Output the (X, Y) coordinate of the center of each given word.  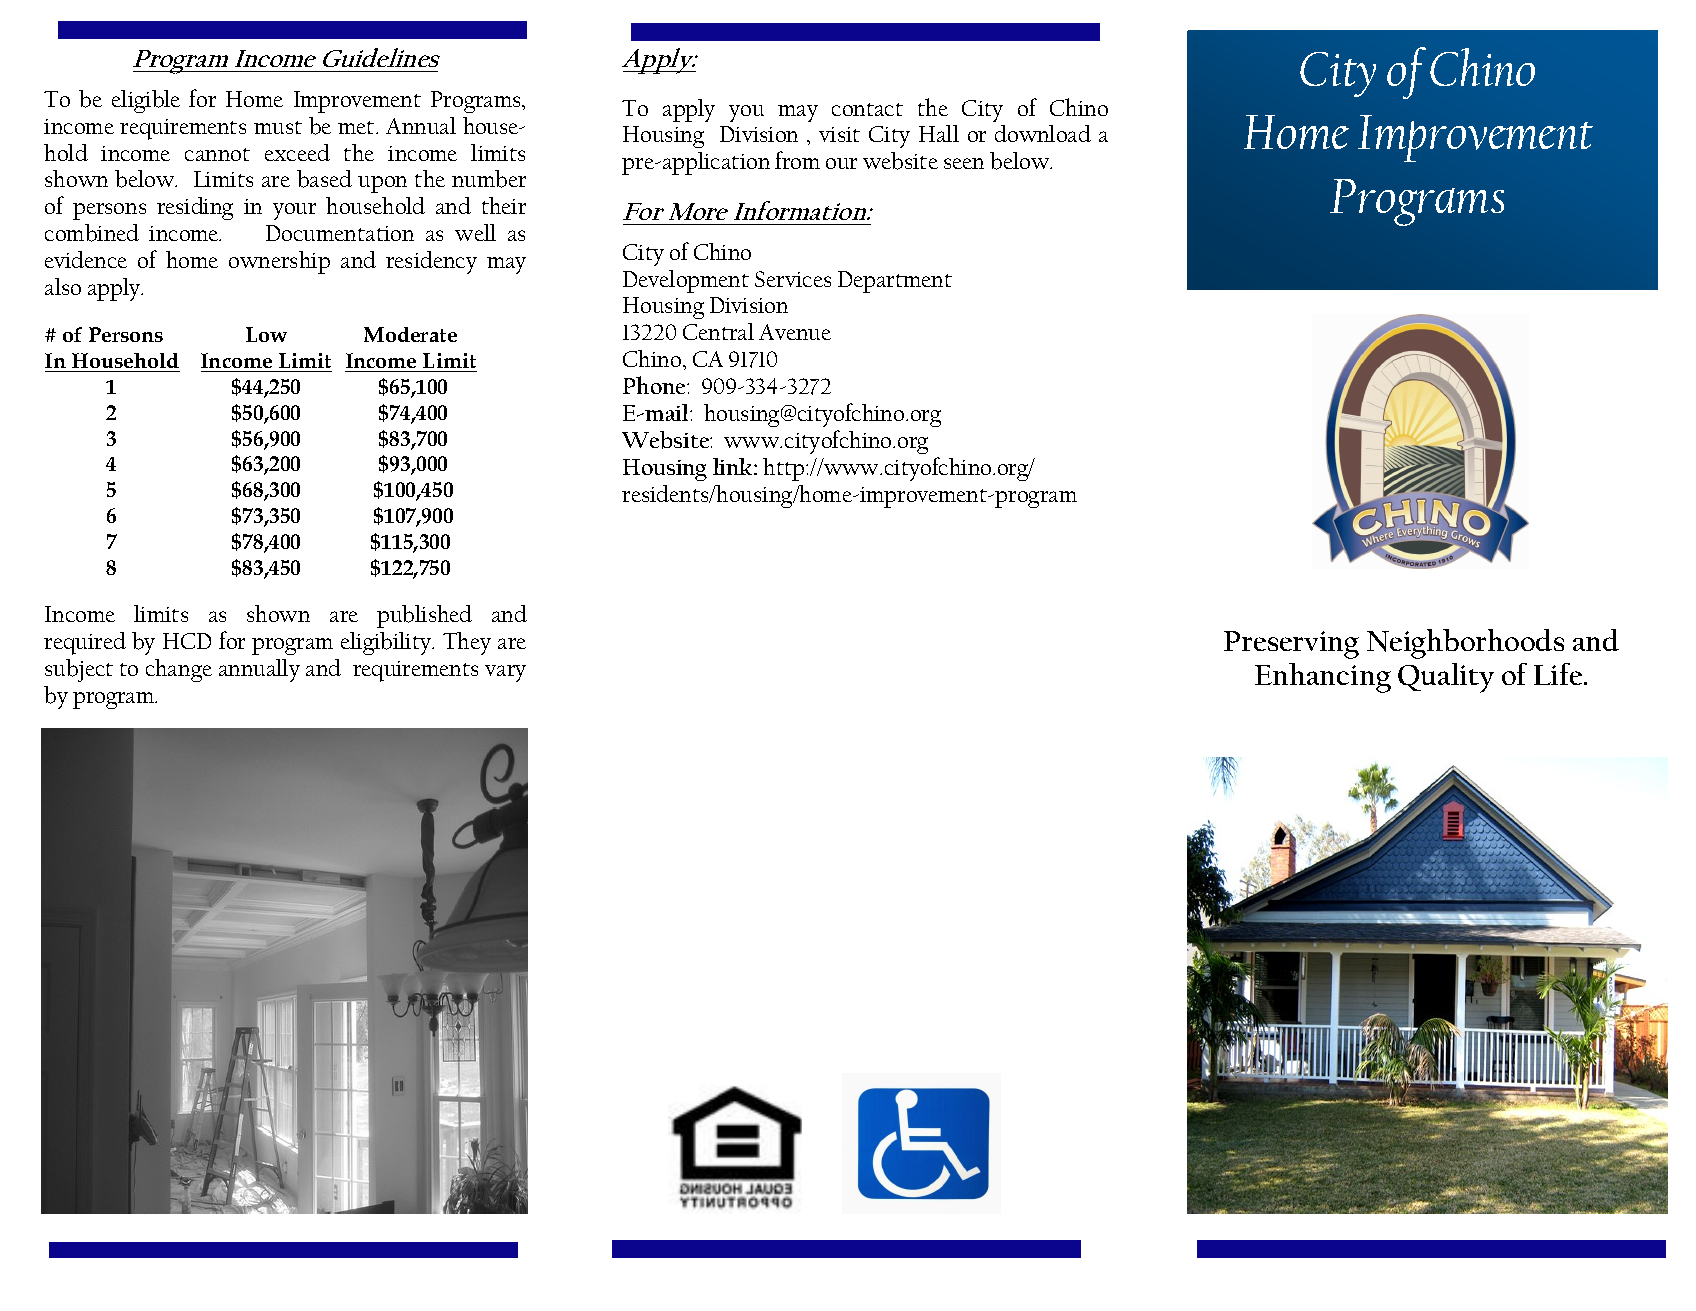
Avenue (795, 332)
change (179, 670)
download (1043, 133)
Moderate (410, 334)
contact (867, 109)
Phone (655, 385)
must (278, 127)
